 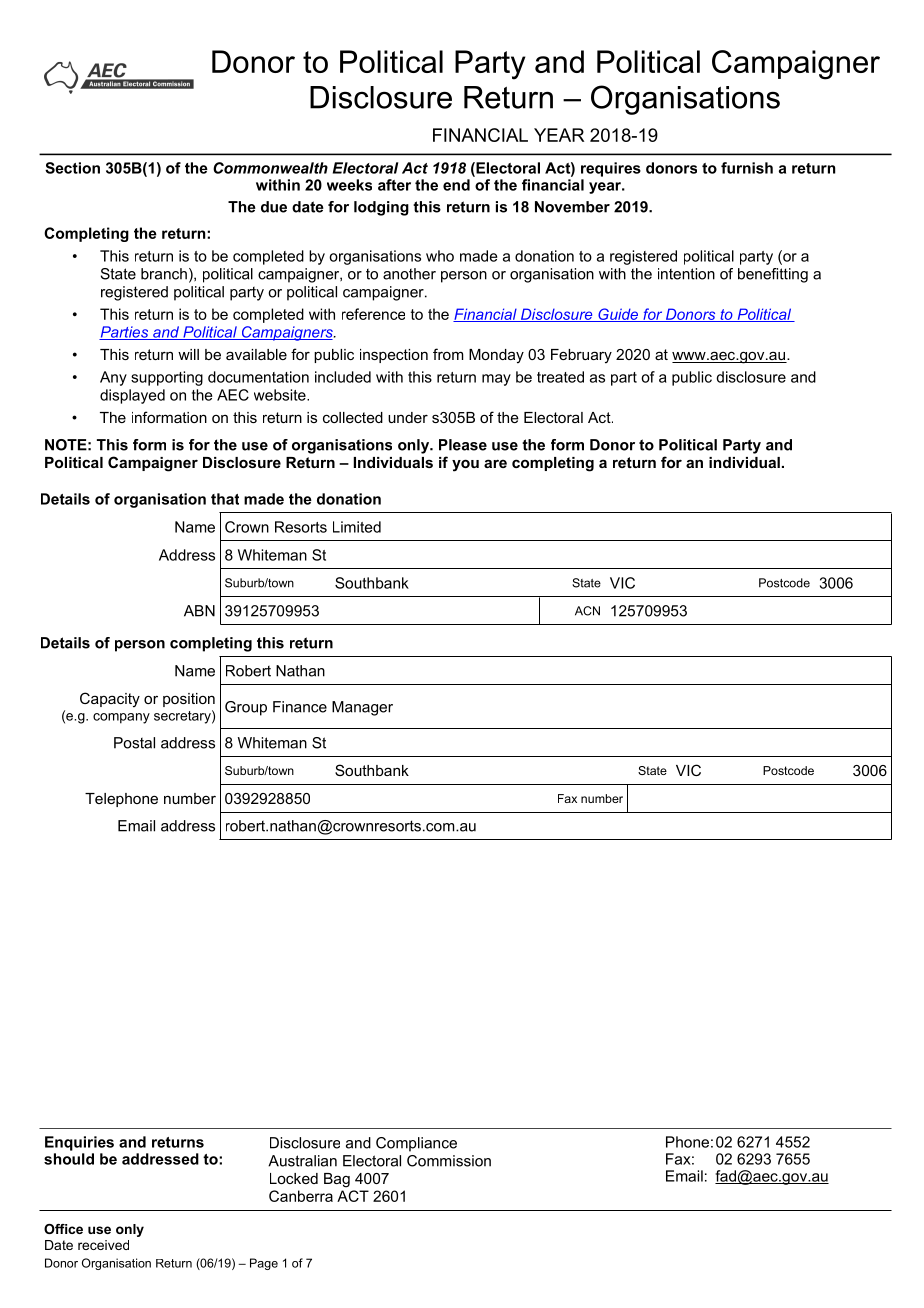 What do you see at coordinates (747, 168) in the screenshot?
I see `furnish` at bounding box center [747, 168].
